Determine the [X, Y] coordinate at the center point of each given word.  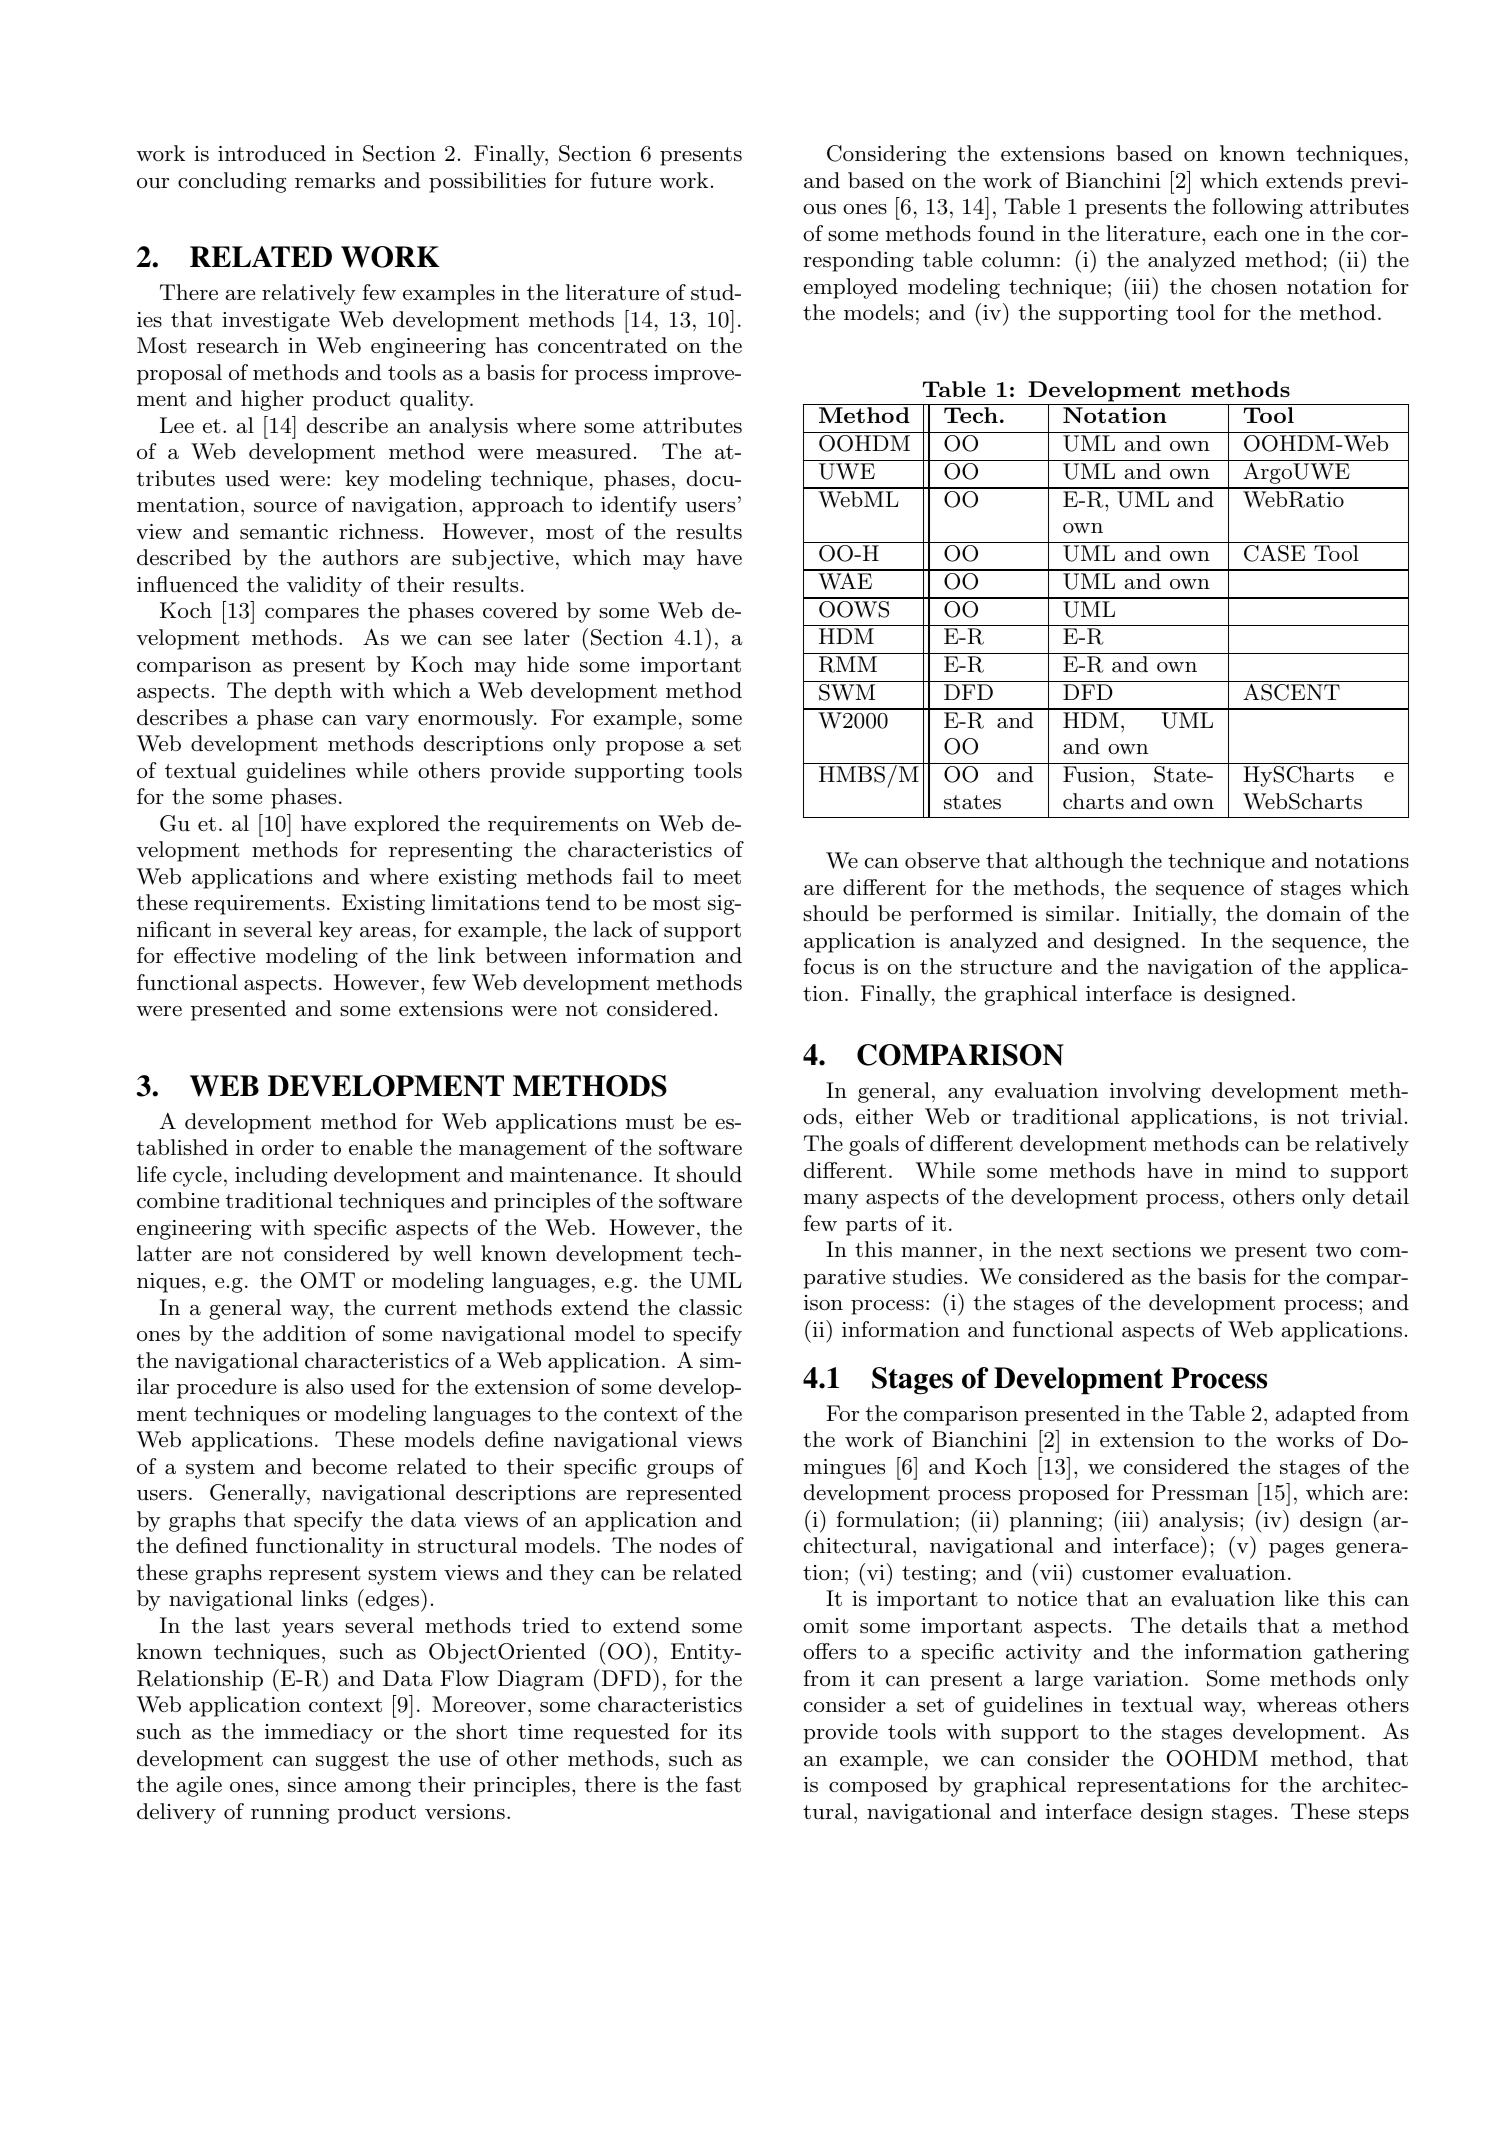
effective [214, 955]
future [621, 180]
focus [829, 966]
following [1258, 208]
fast [723, 1784]
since [312, 1785]
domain [1304, 913]
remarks [335, 180]
